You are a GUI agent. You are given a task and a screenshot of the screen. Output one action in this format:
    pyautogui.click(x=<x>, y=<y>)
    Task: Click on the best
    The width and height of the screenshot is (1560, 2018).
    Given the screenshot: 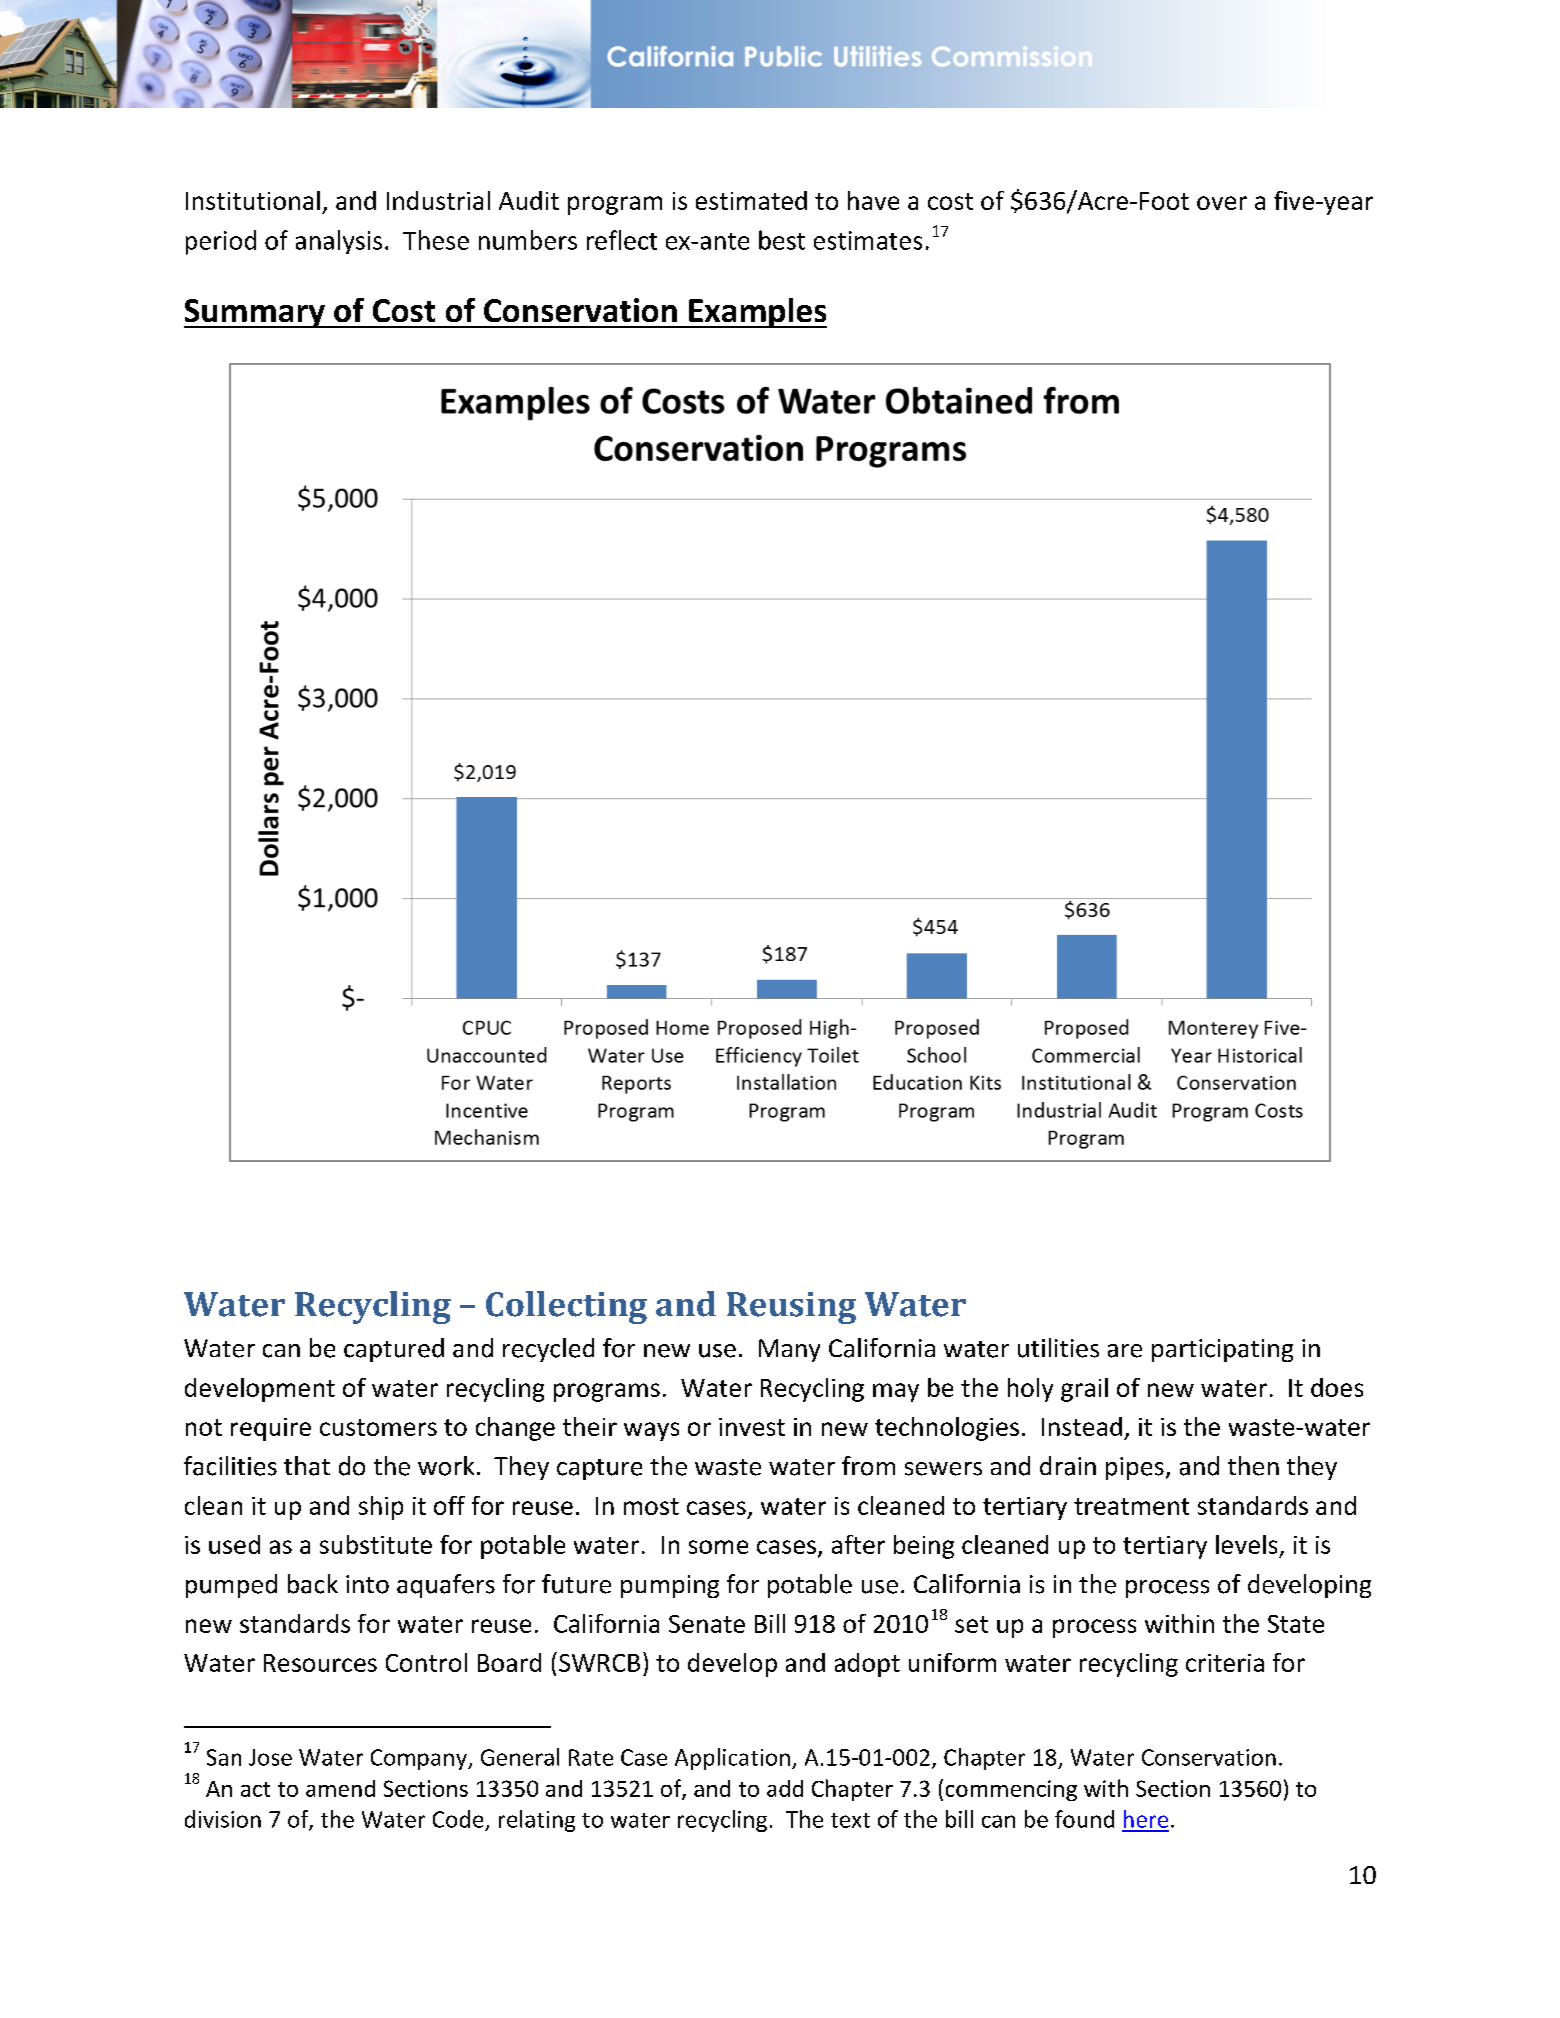 What is the action you would take?
    pyautogui.click(x=782, y=240)
